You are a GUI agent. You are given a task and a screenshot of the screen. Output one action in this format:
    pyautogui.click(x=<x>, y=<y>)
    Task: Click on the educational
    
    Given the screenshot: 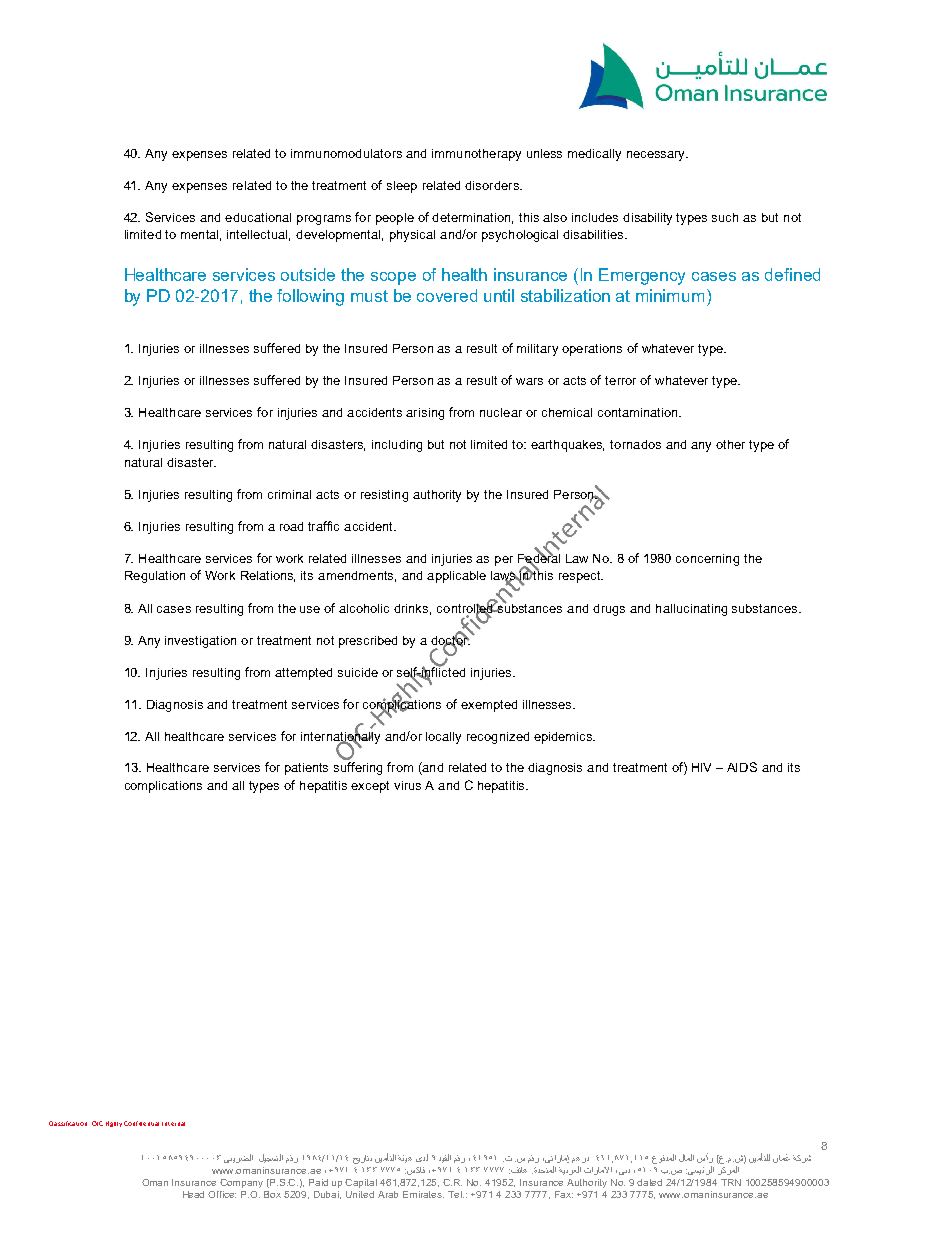 What is the action you would take?
    pyautogui.click(x=258, y=217)
